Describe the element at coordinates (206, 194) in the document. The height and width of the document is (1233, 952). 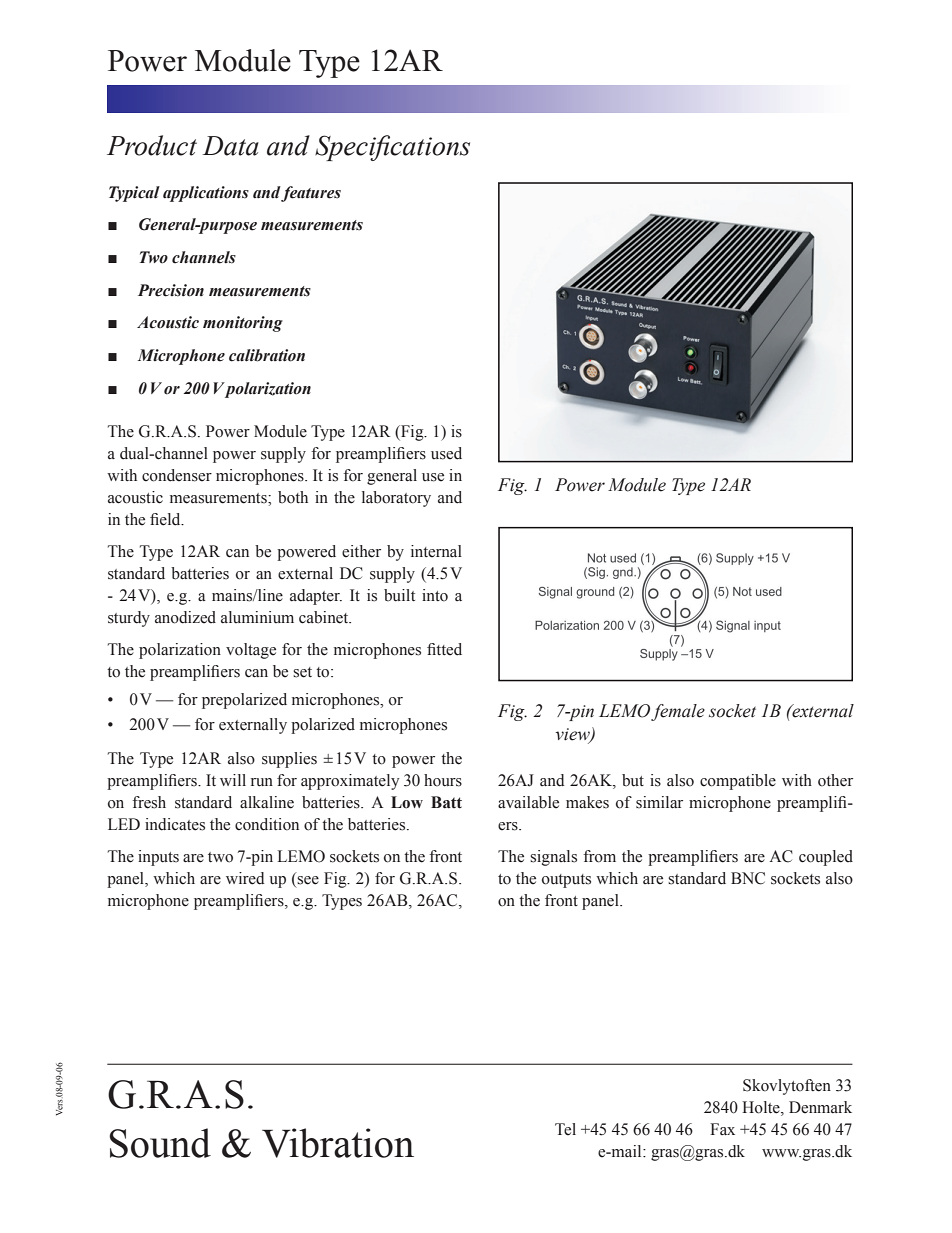
I see `applications` at that location.
